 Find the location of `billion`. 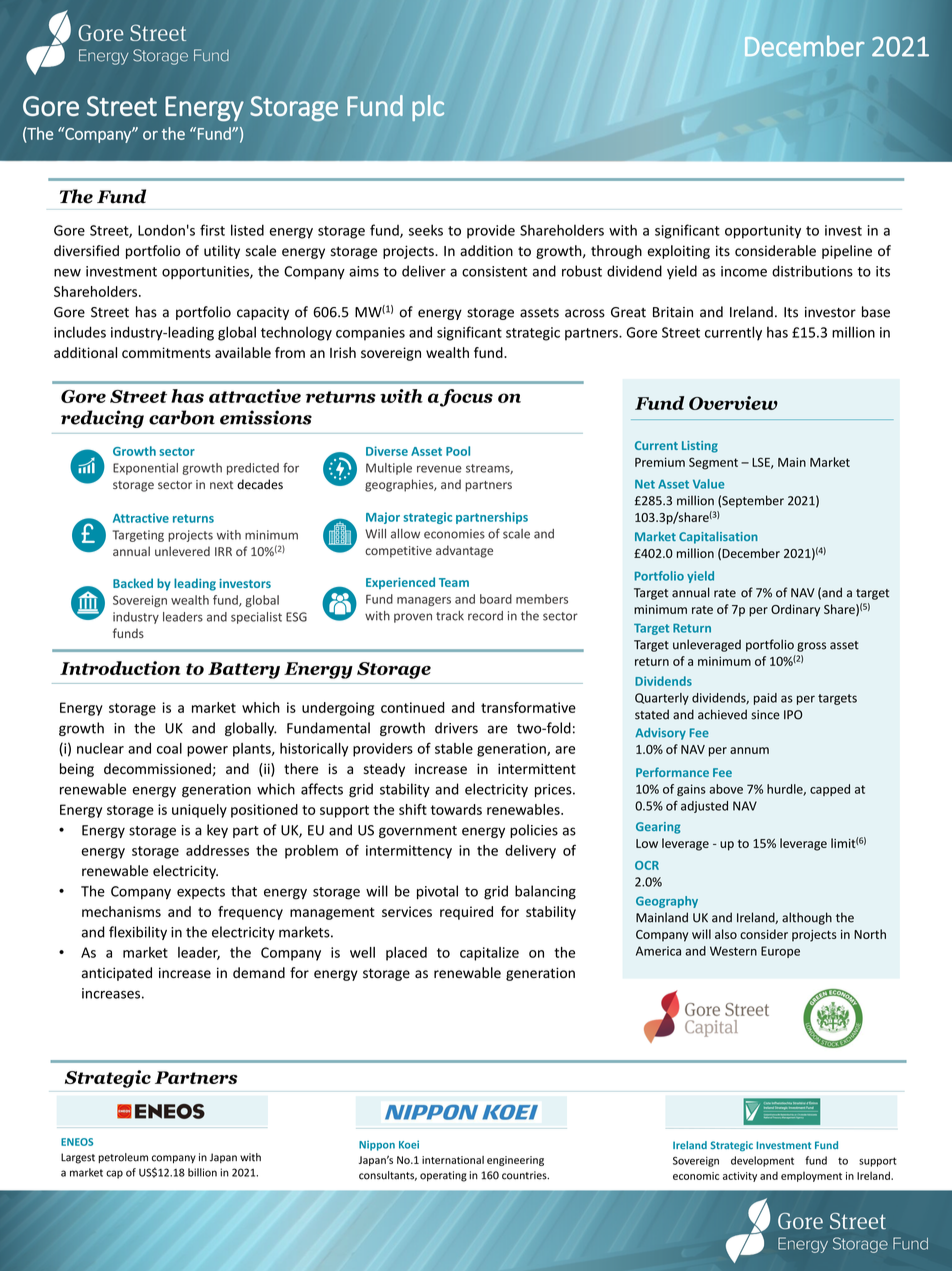

billion is located at coordinates (202, 1172).
